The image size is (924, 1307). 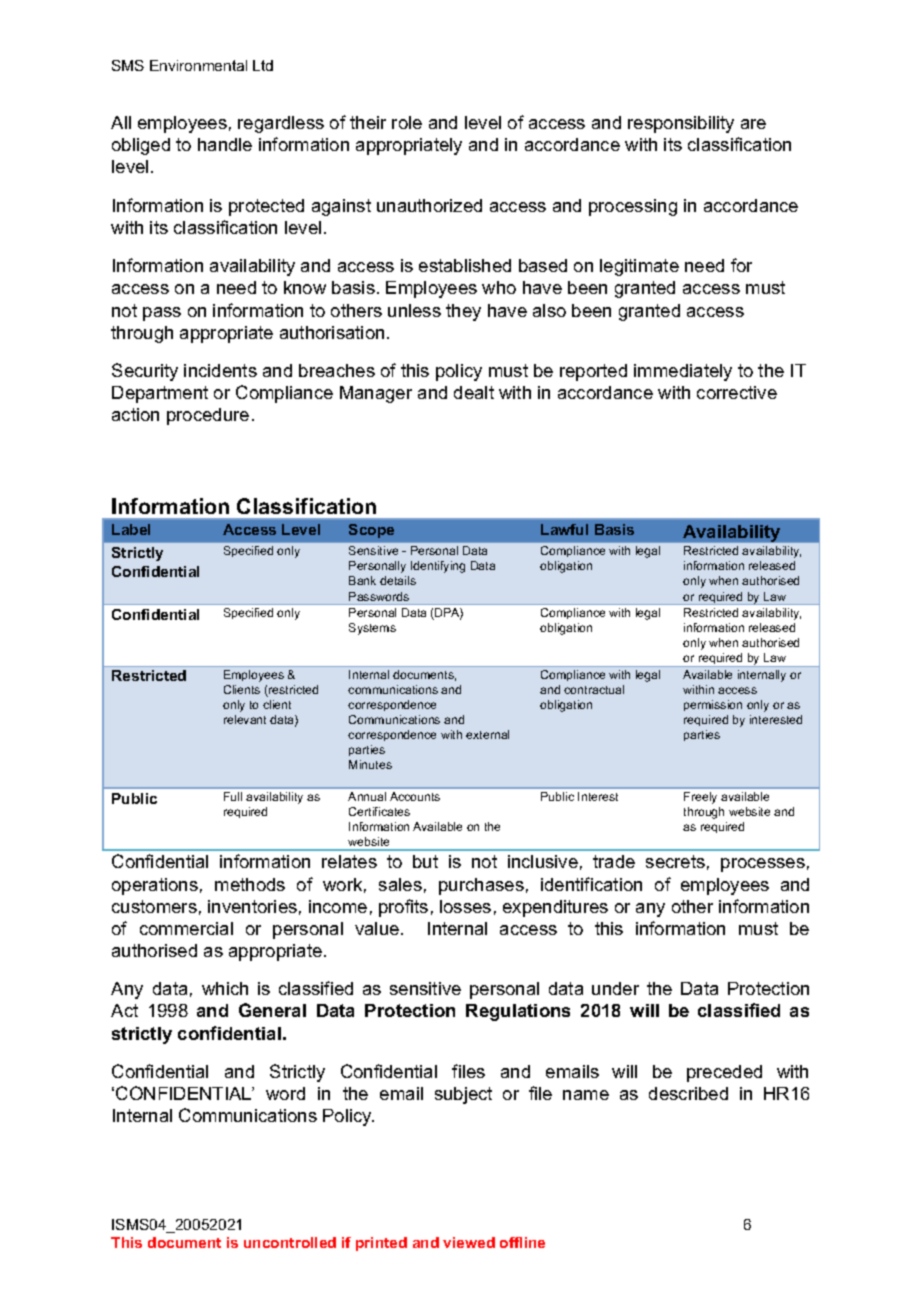 What do you see at coordinates (469, 1242) in the screenshot?
I see `viewed` at bounding box center [469, 1242].
